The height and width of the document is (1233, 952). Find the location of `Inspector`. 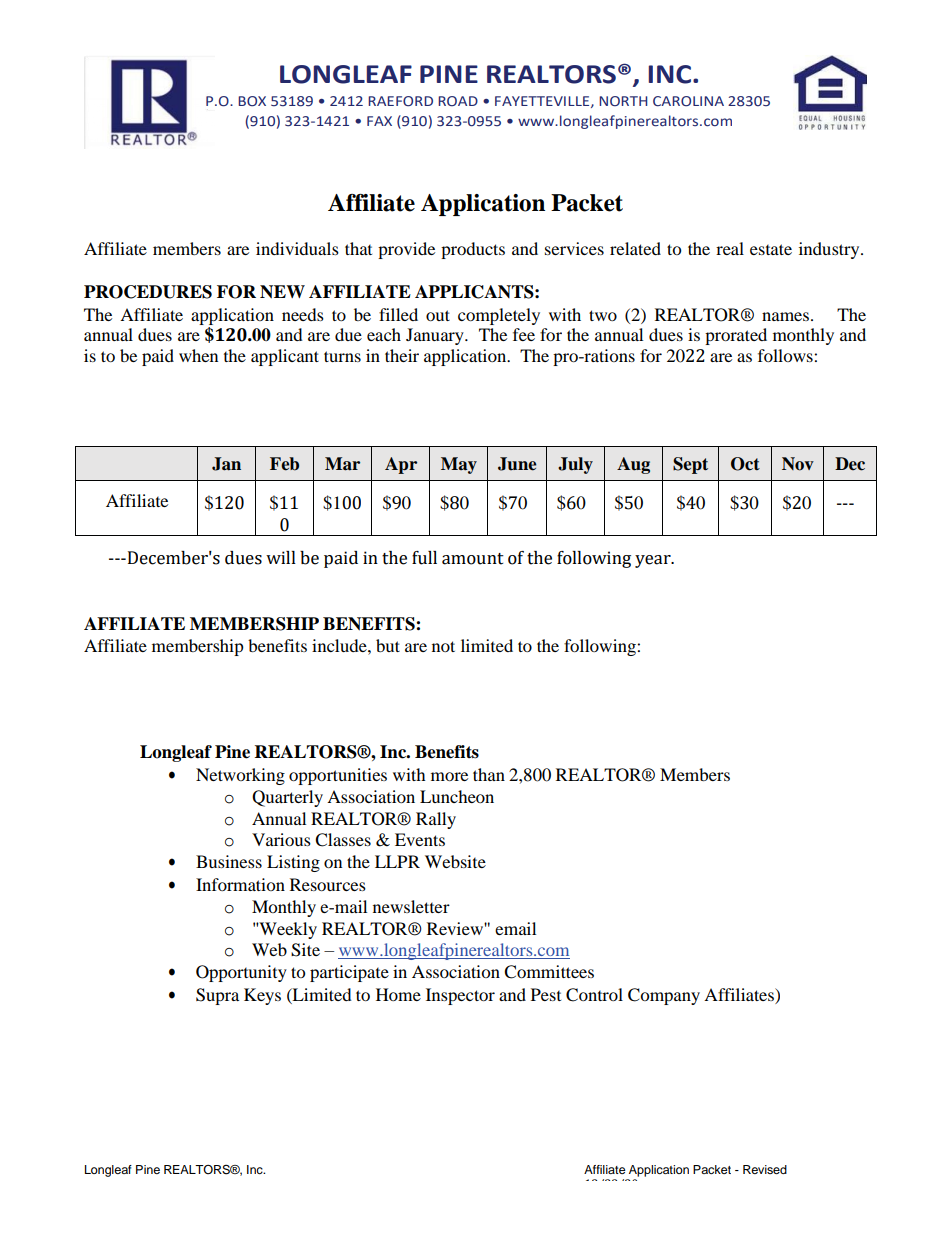

Inspector is located at coordinates (460, 996).
